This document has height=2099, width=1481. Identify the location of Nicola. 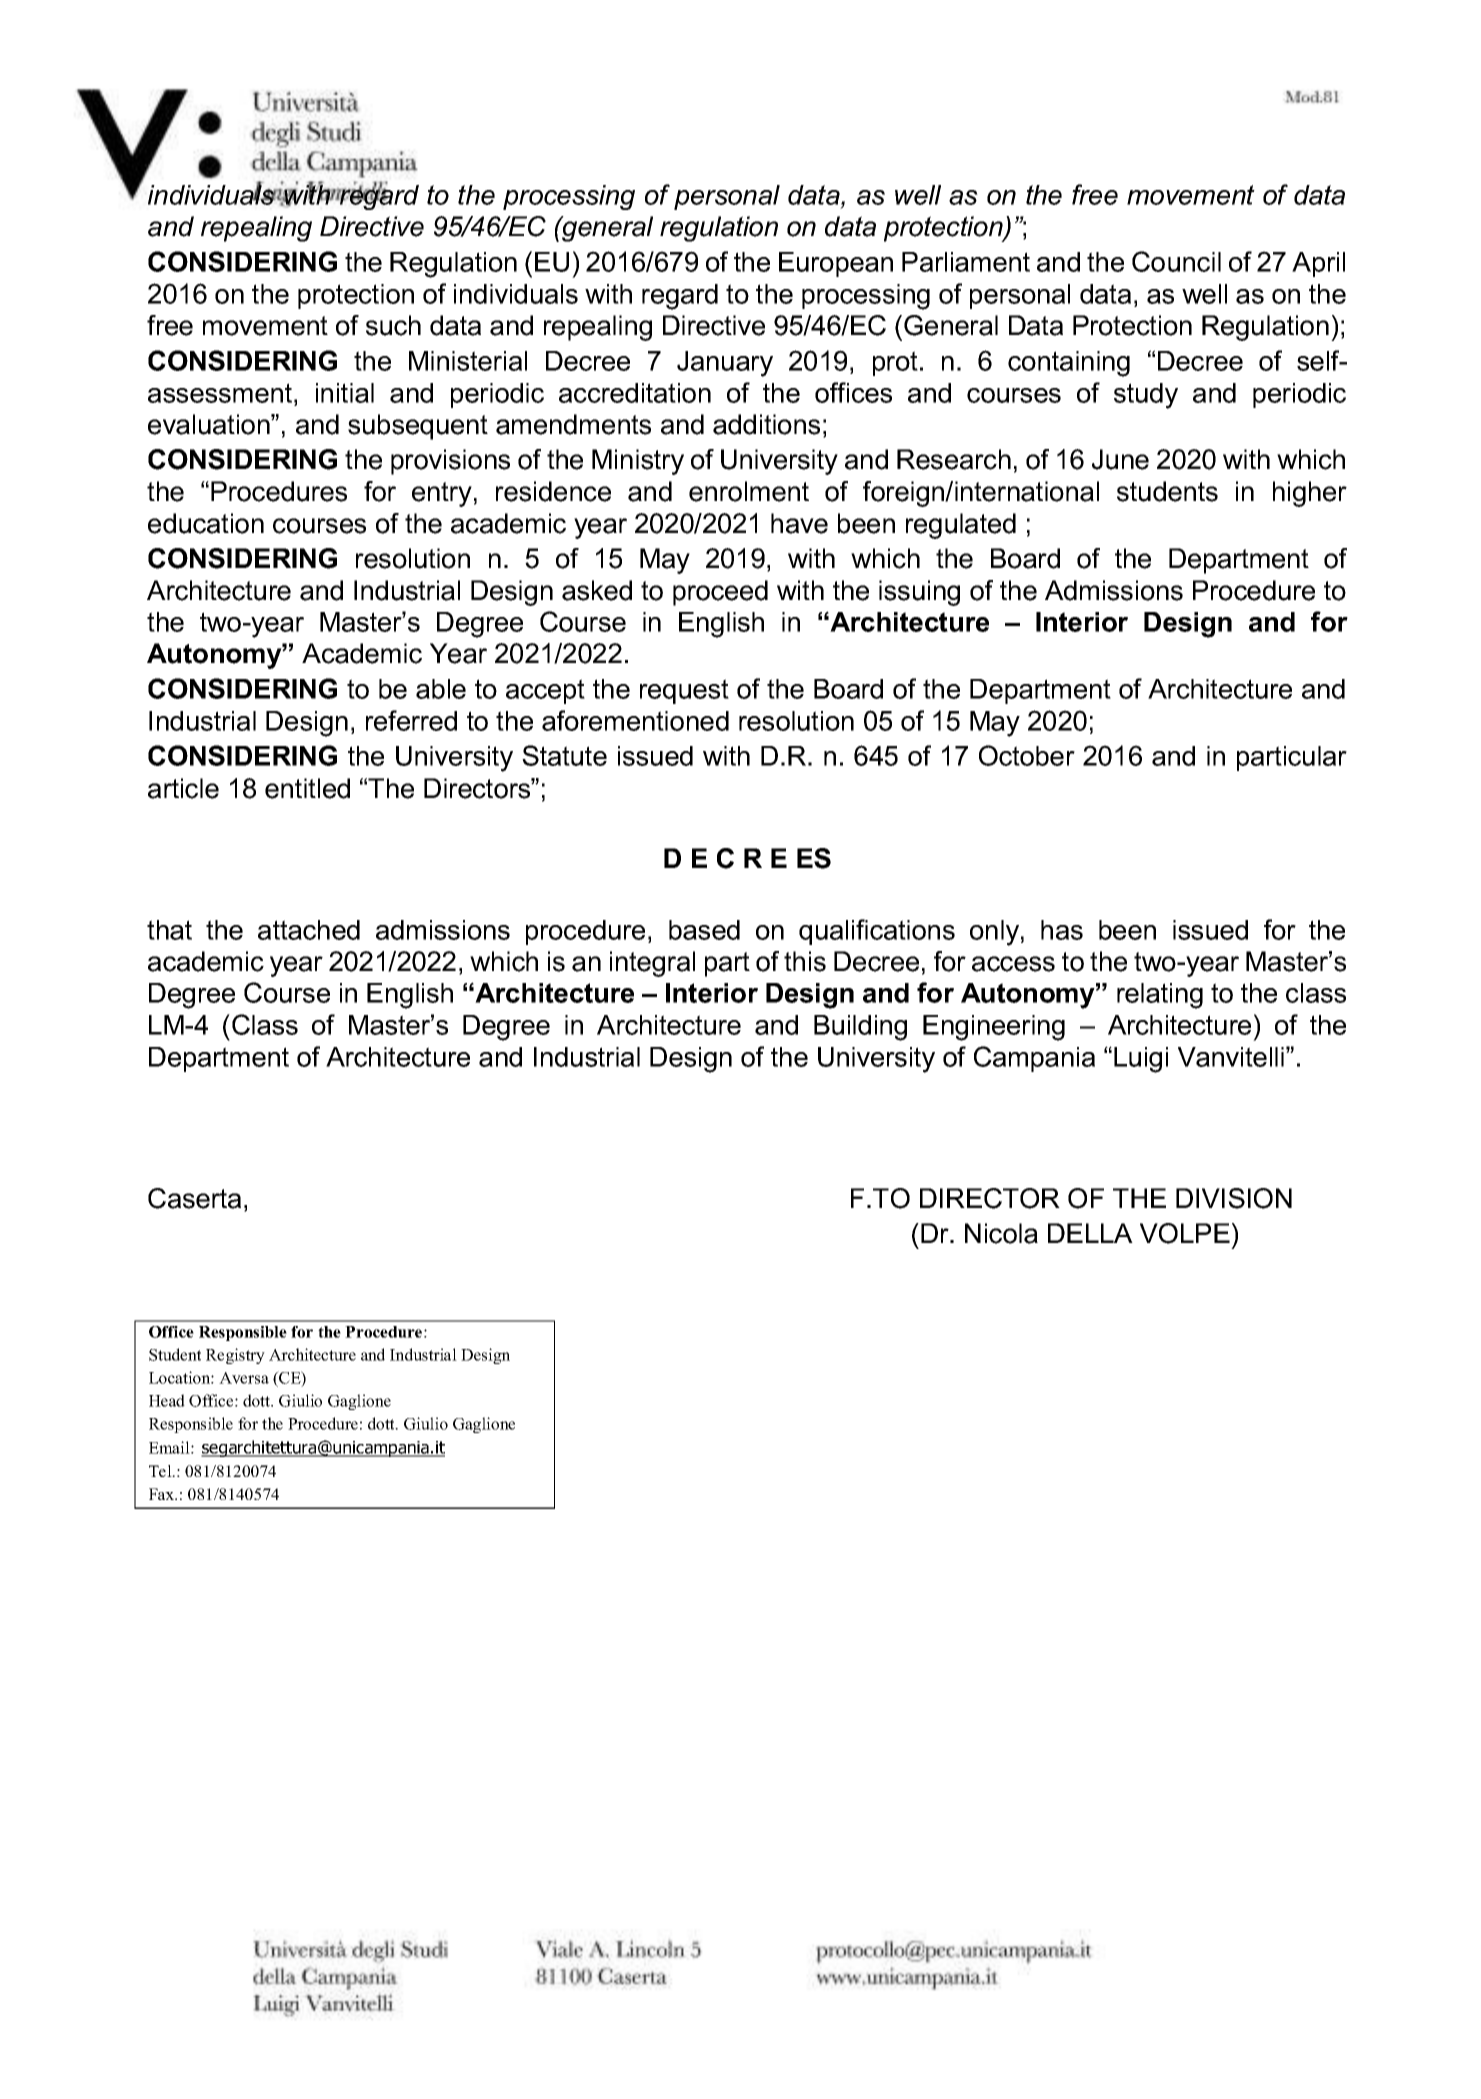
(1001, 1233).
